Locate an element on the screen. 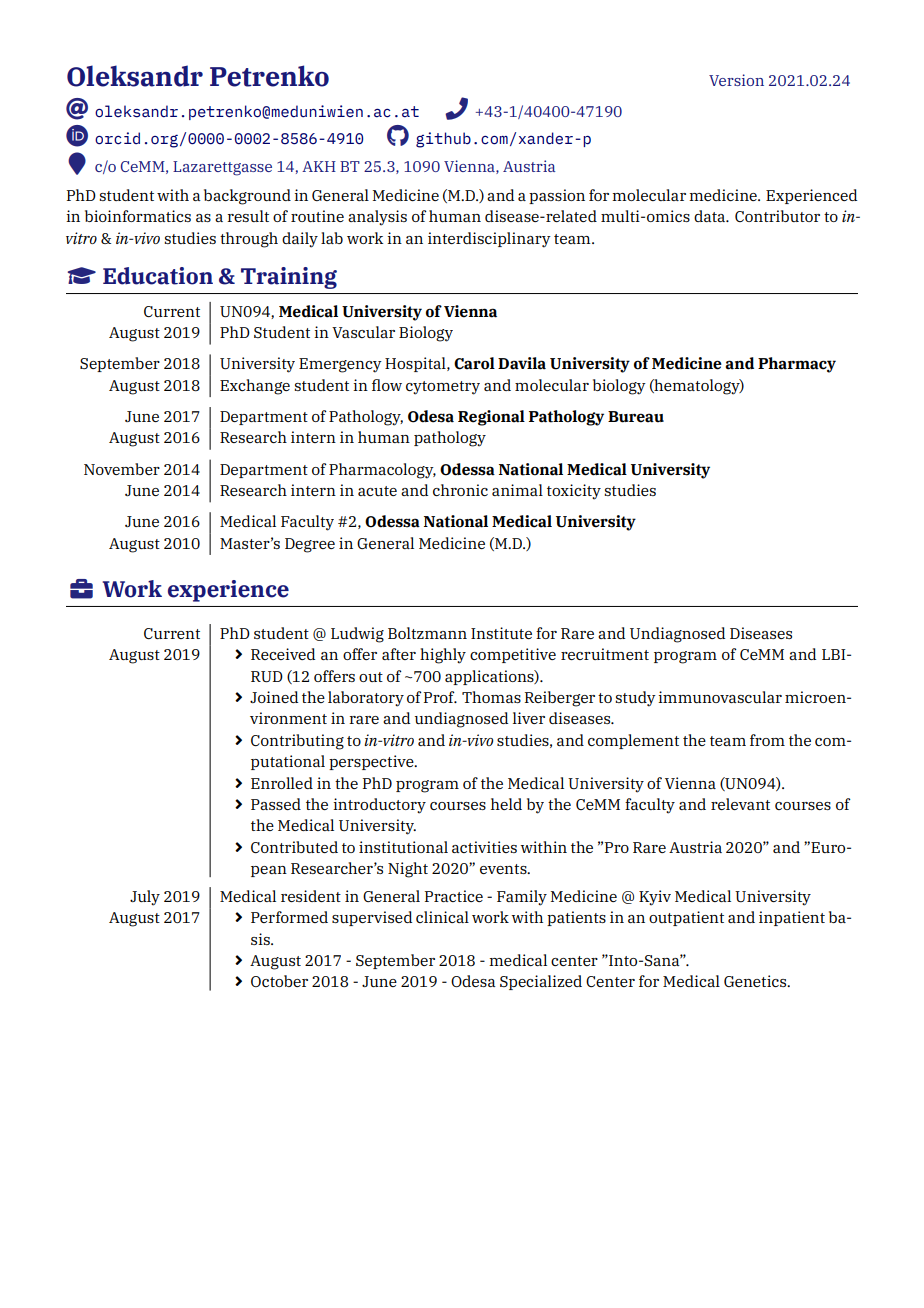 The height and width of the screenshot is (1308, 924). October is located at coordinates (279, 981).
